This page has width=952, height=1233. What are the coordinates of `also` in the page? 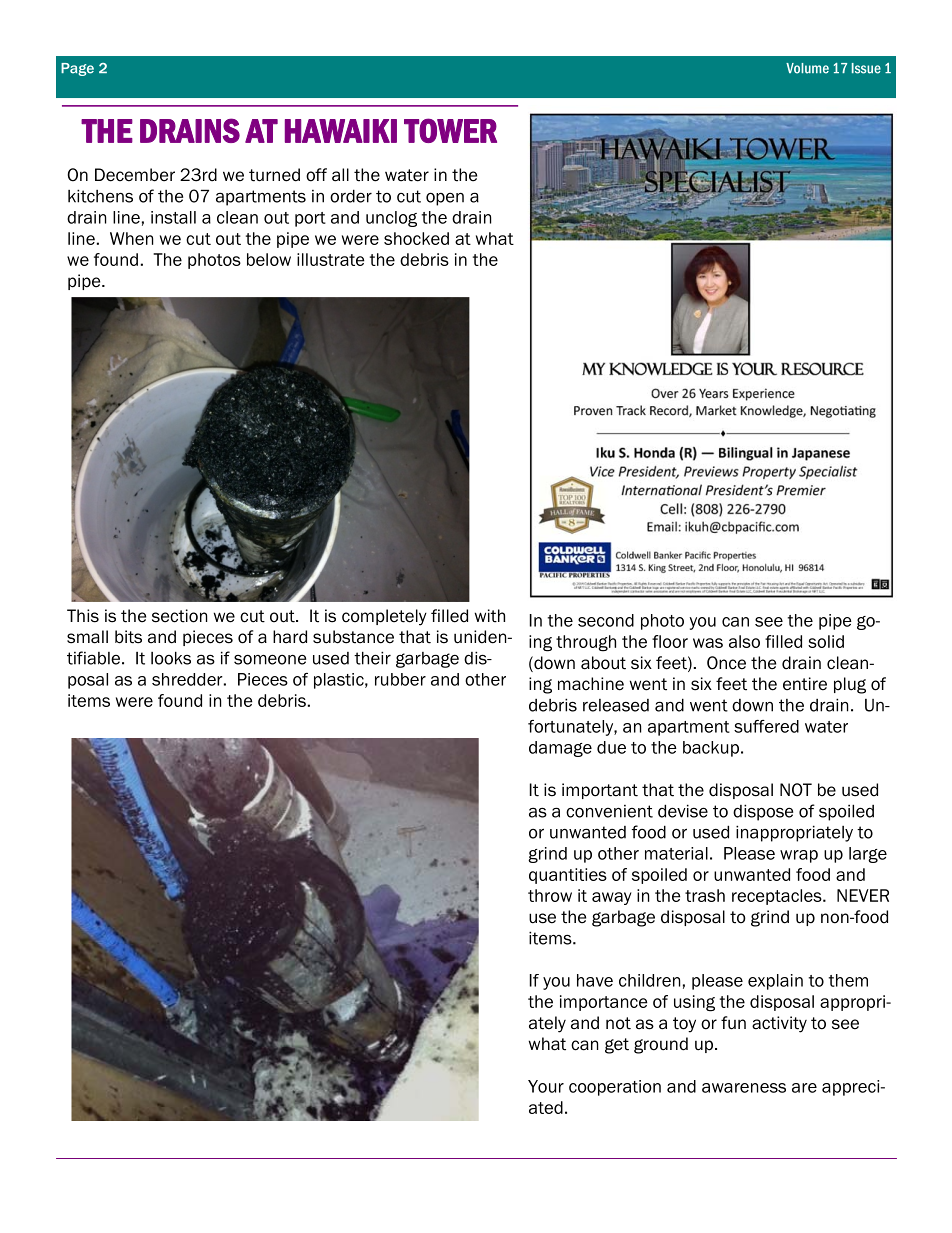 It's located at (744, 641).
